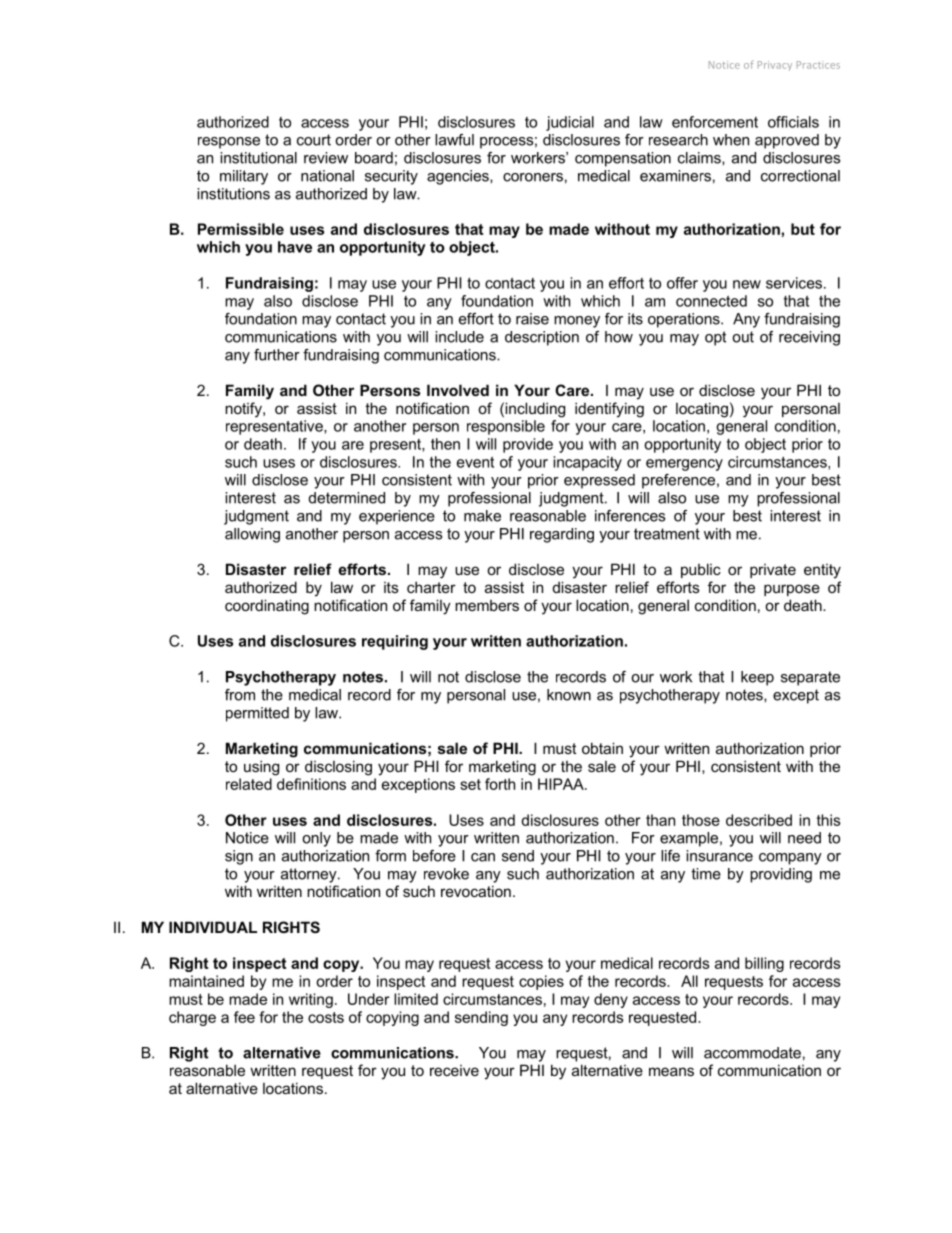 This image has height=1233, width=952. Describe the element at coordinates (570, 123) in the image. I see `judicial` at that location.
